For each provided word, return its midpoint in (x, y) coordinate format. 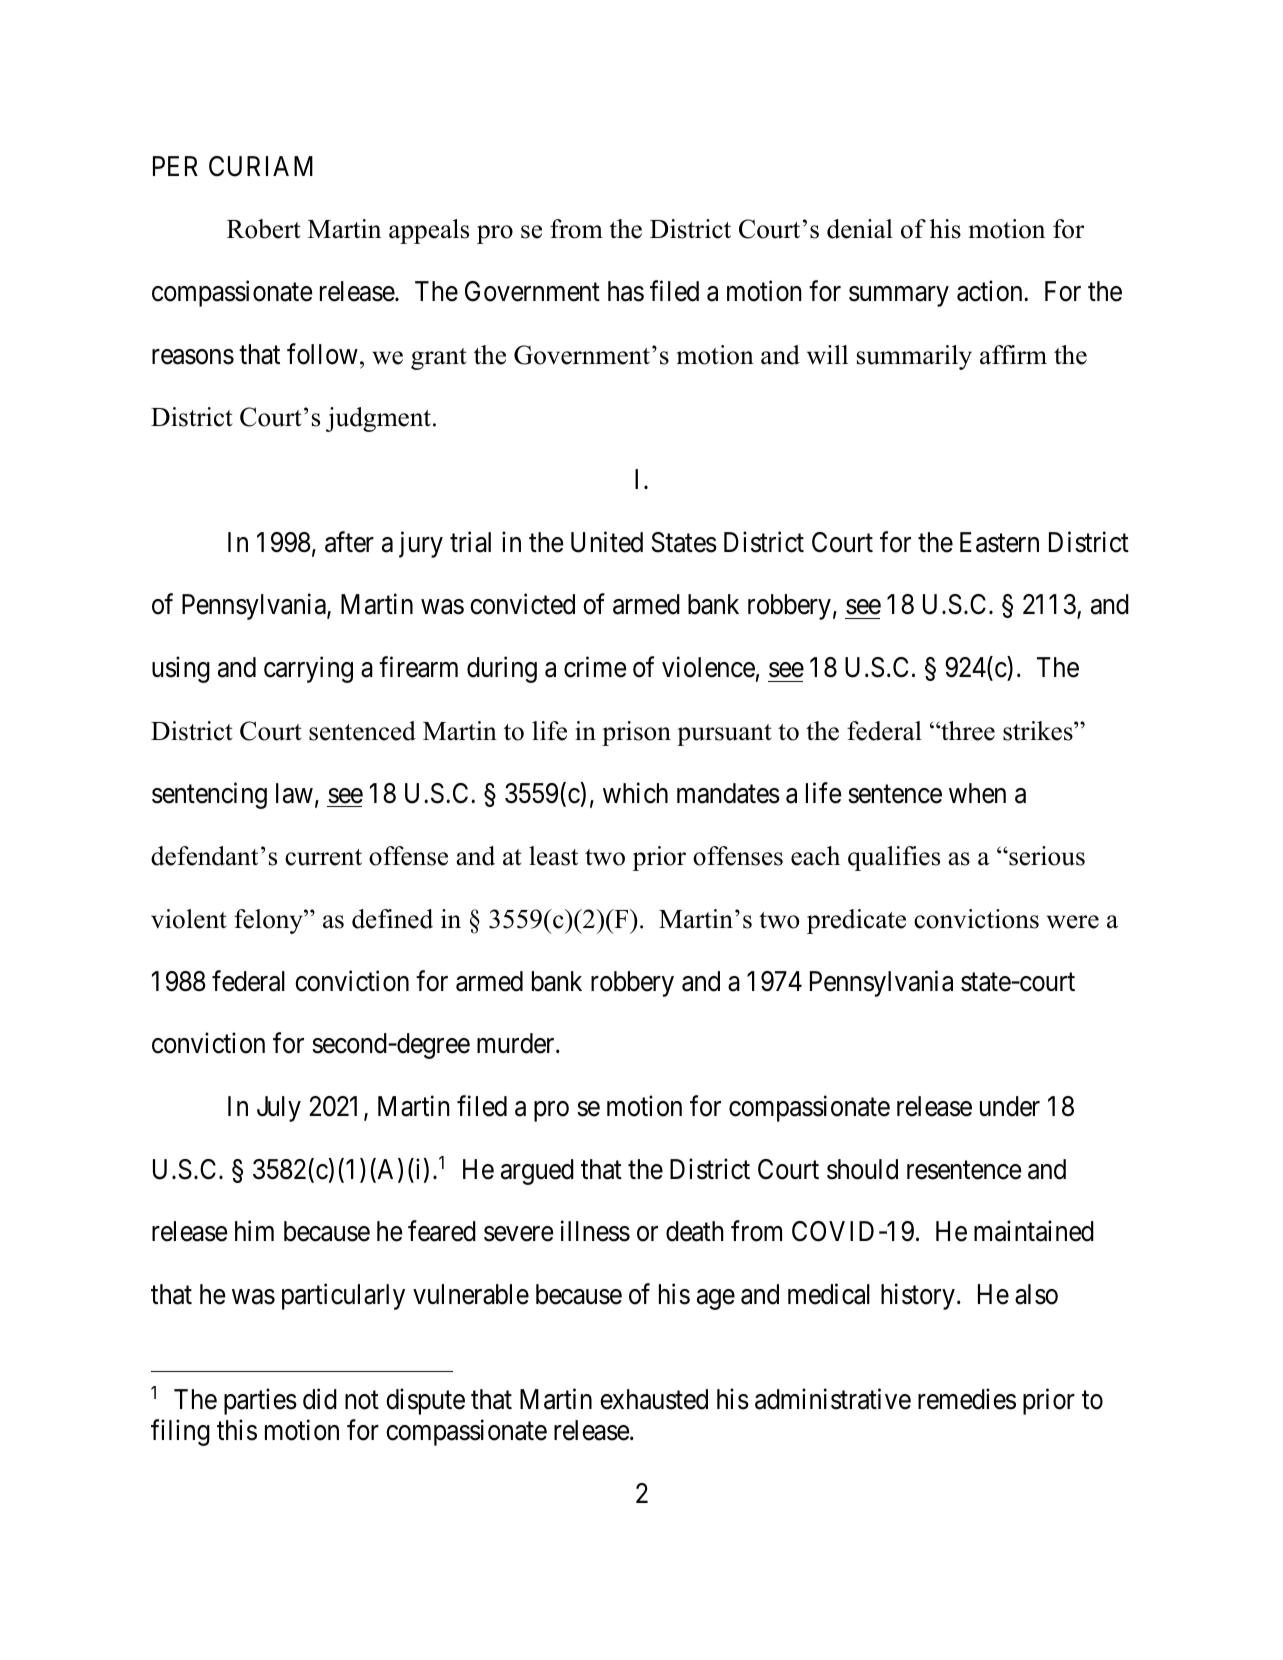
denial (860, 229)
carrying (308, 670)
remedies (967, 1399)
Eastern (999, 542)
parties (260, 1401)
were (1072, 922)
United (607, 542)
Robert (264, 229)
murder (517, 1043)
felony (269, 921)
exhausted (654, 1399)
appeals (429, 231)
